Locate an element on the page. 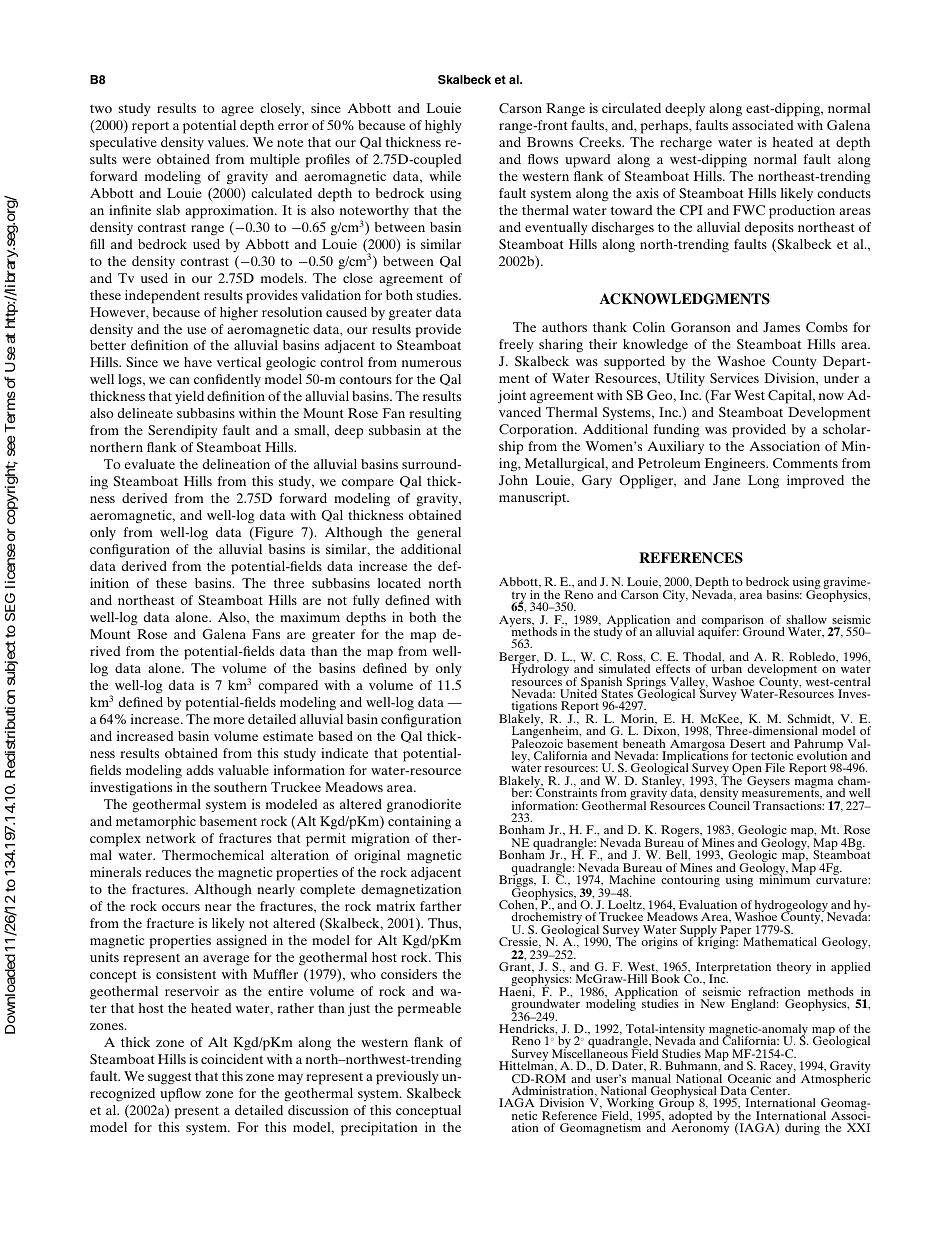 The height and width of the page is (1233, 952). Fans is located at coordinates (266, 634).
